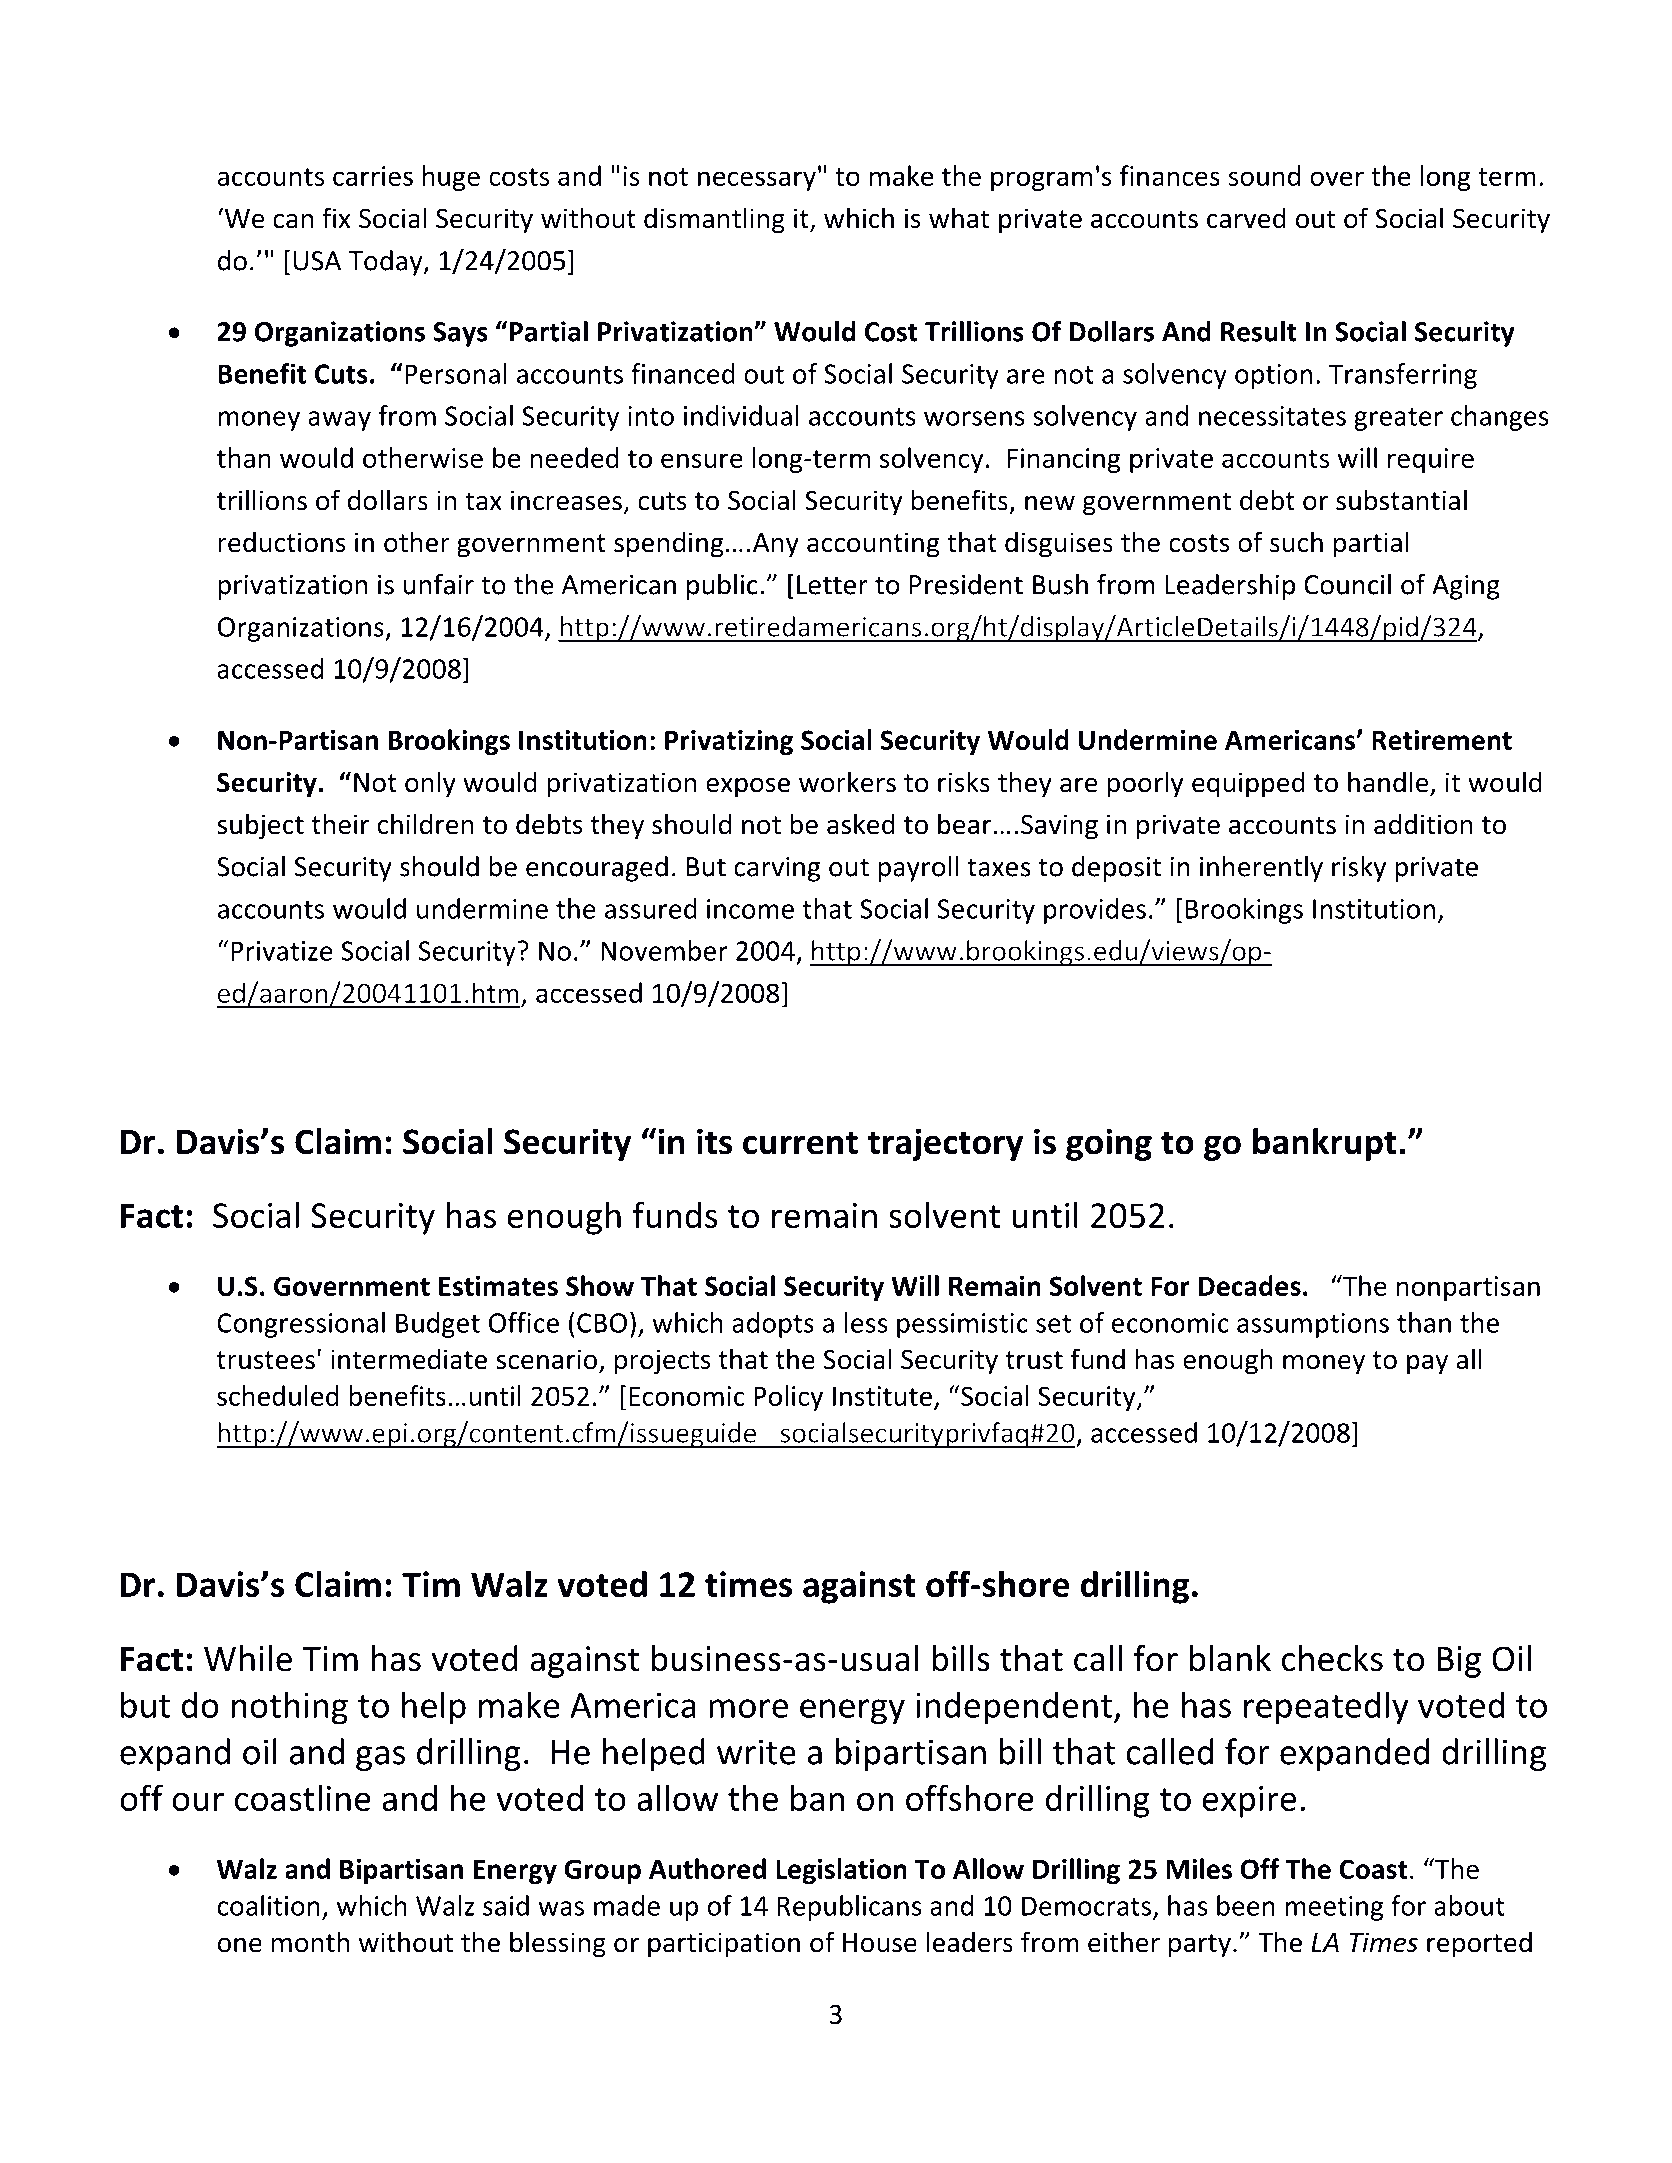  Describe the element at coordinates (959, 218) in the document. I see `what` at that location.
